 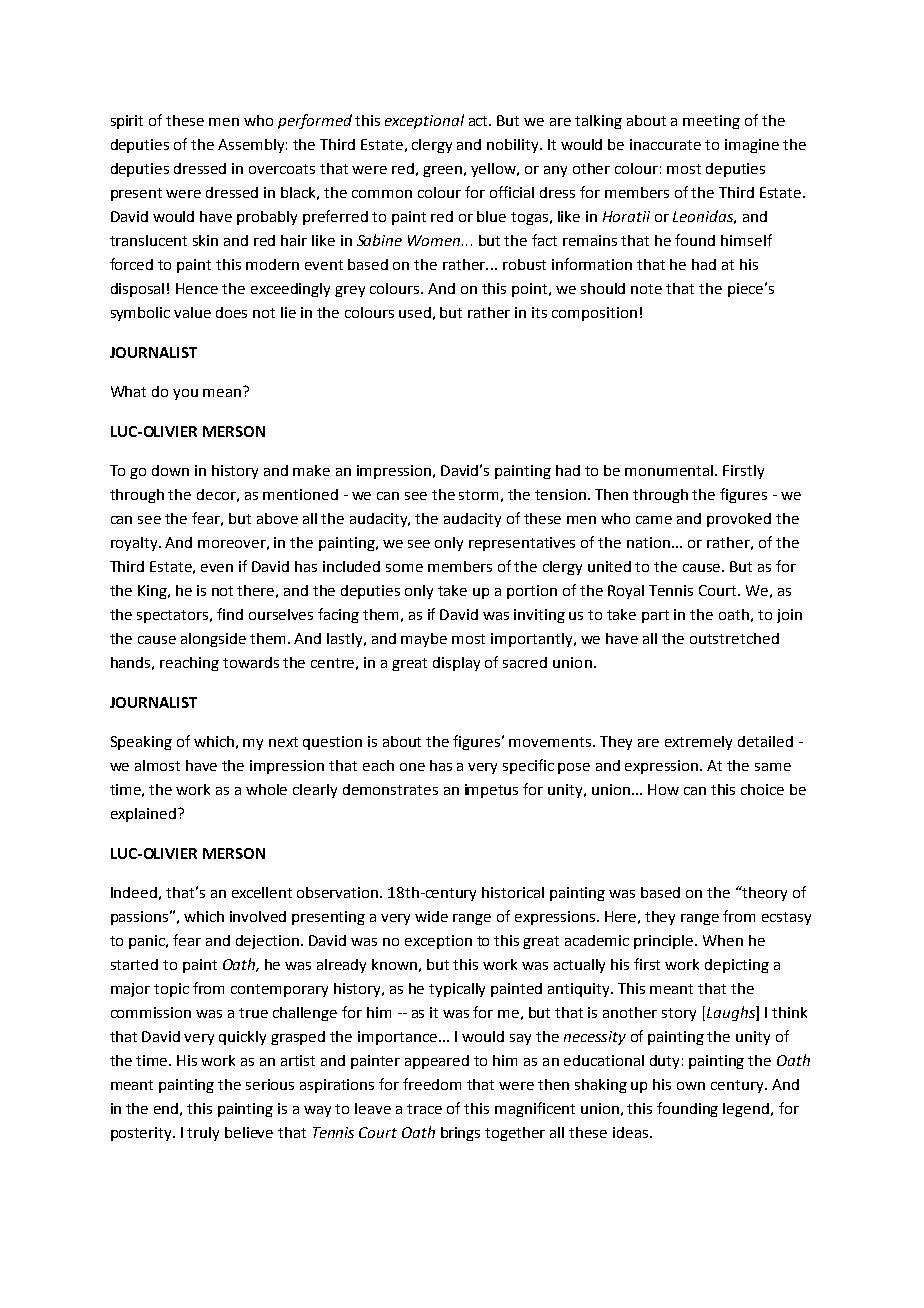 What do you see at coordinates (424, 1109) in the page?
I see `trace` at bounding box center [424, 1109].
